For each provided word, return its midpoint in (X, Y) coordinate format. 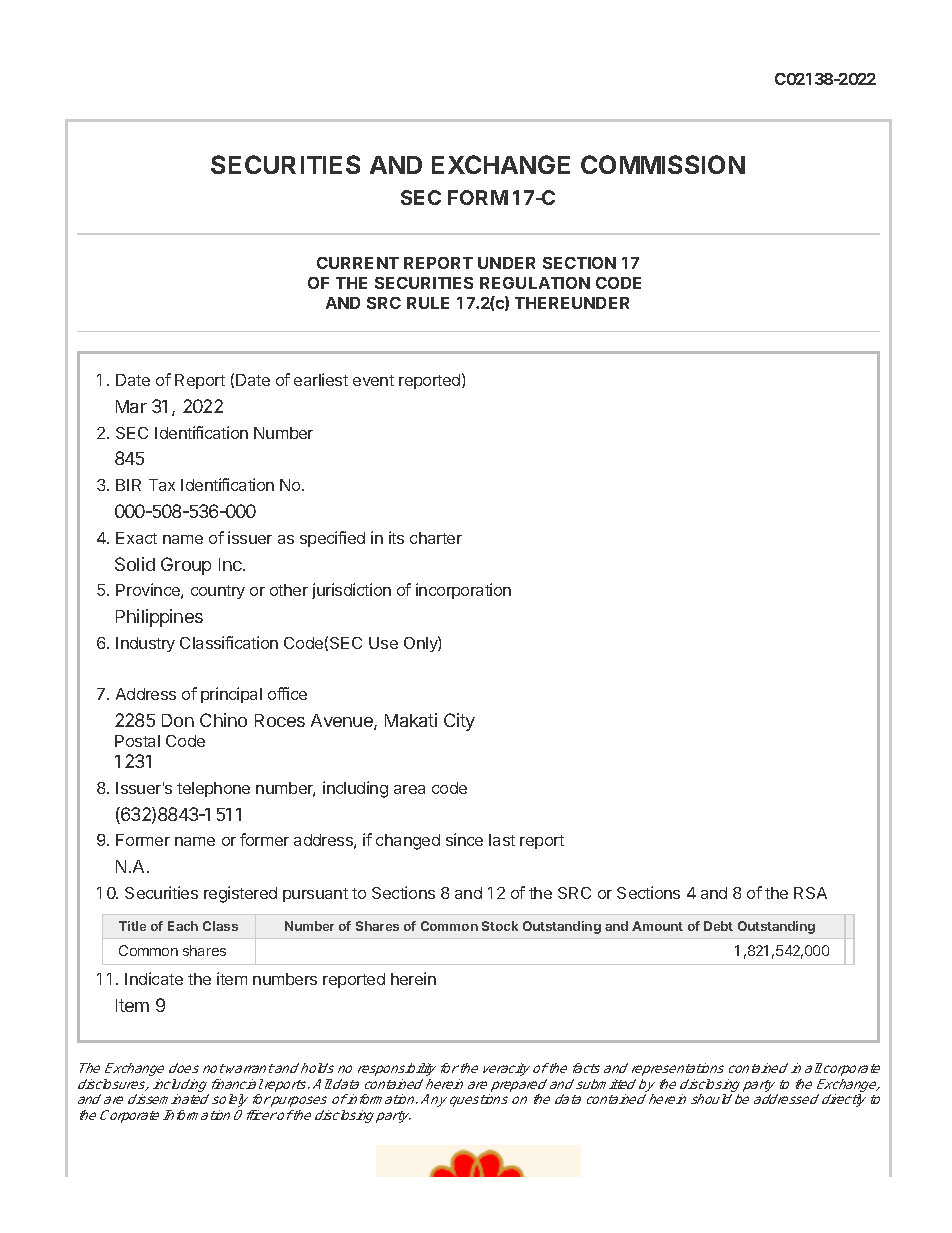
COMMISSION (663, 164)
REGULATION (535, 283)
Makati (411, 720)
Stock (500, 926)
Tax (162, 485)
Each (183, 926)
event (373, 380)
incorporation (463, 591)
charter (436, 538)
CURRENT (358, 263)
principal (231, 695)
